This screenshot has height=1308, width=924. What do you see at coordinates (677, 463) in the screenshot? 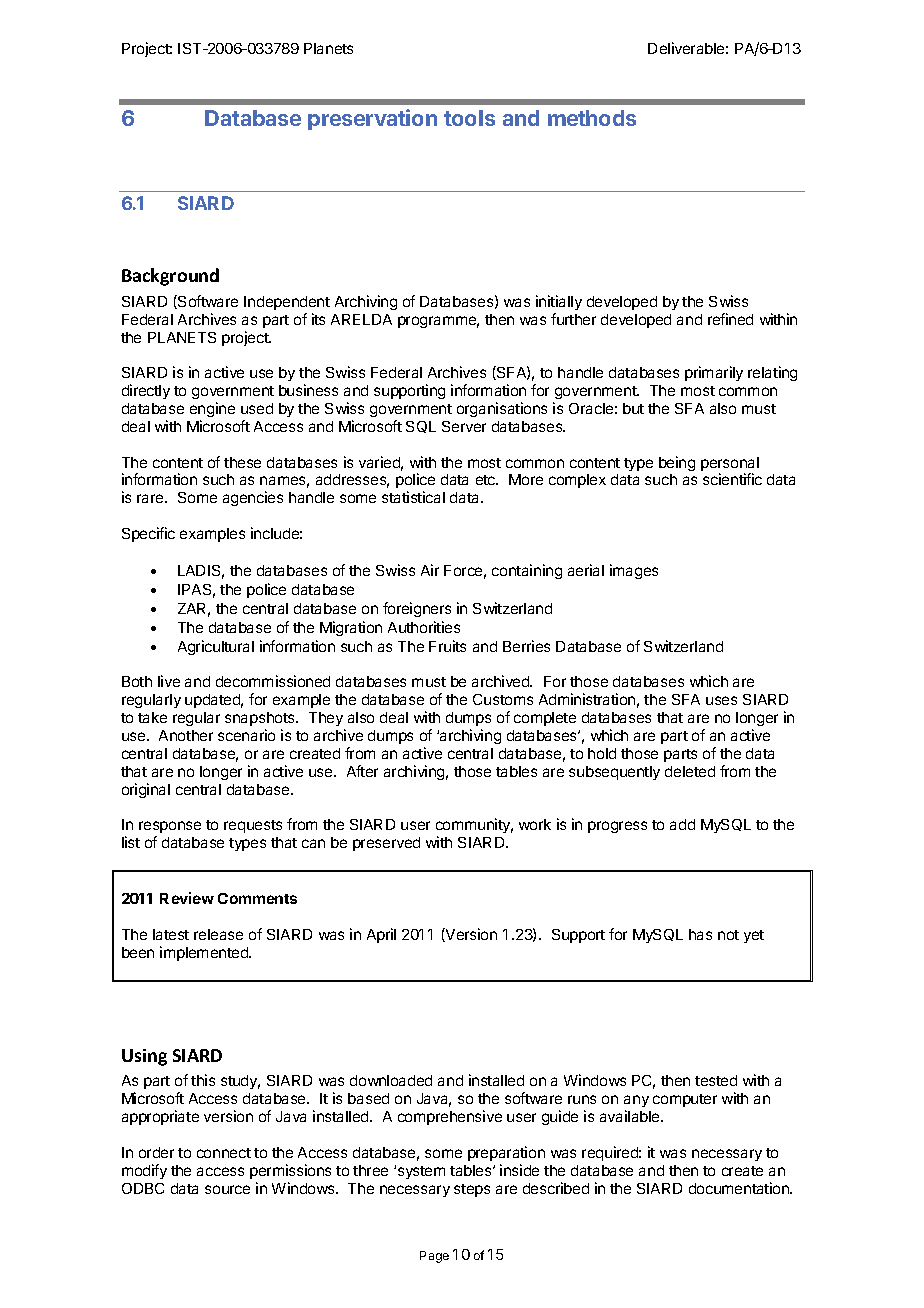
I see `being` at bounding box center [677, 463].
